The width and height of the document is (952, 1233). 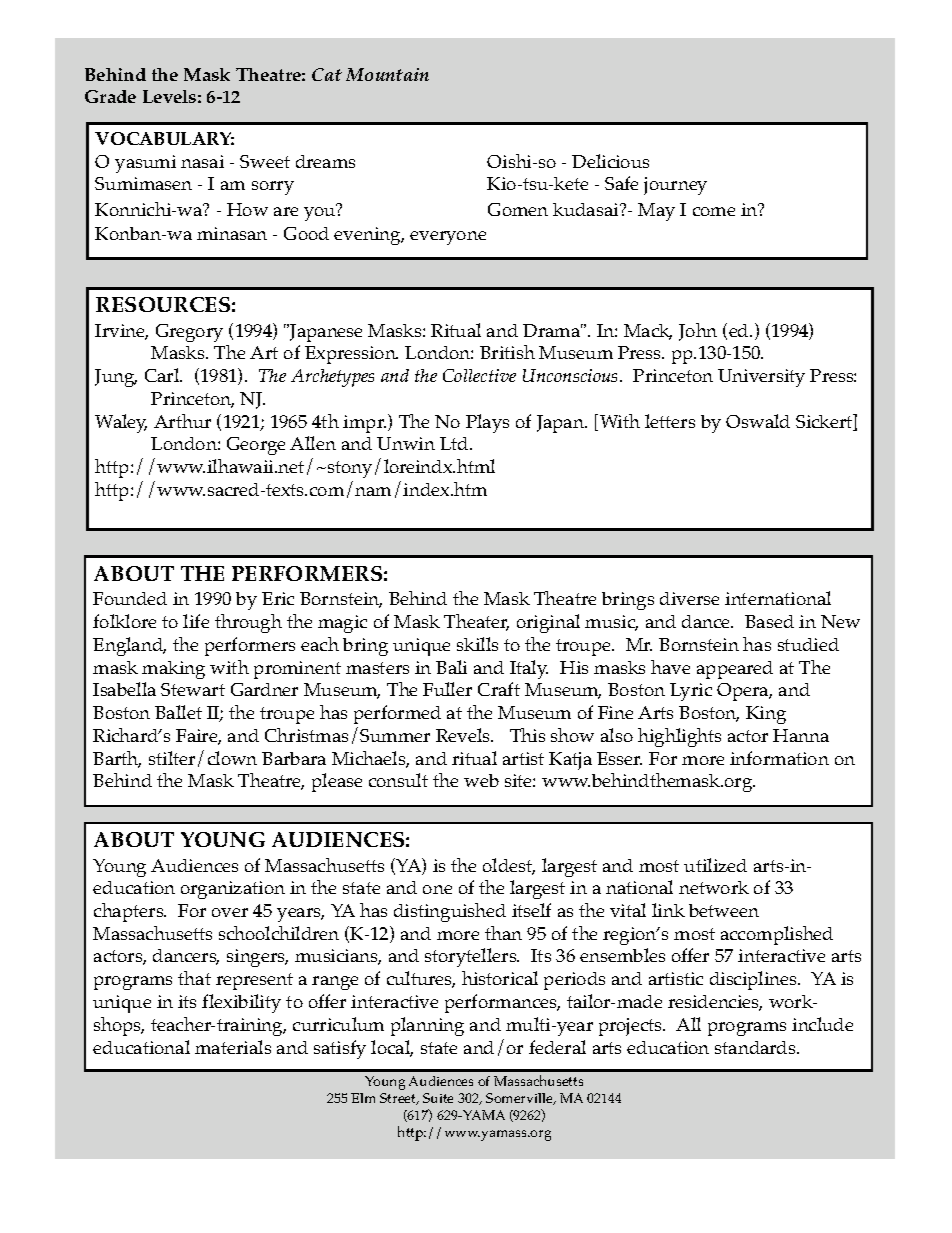 I want to click on Suite, so click(x=438, y=1098).
